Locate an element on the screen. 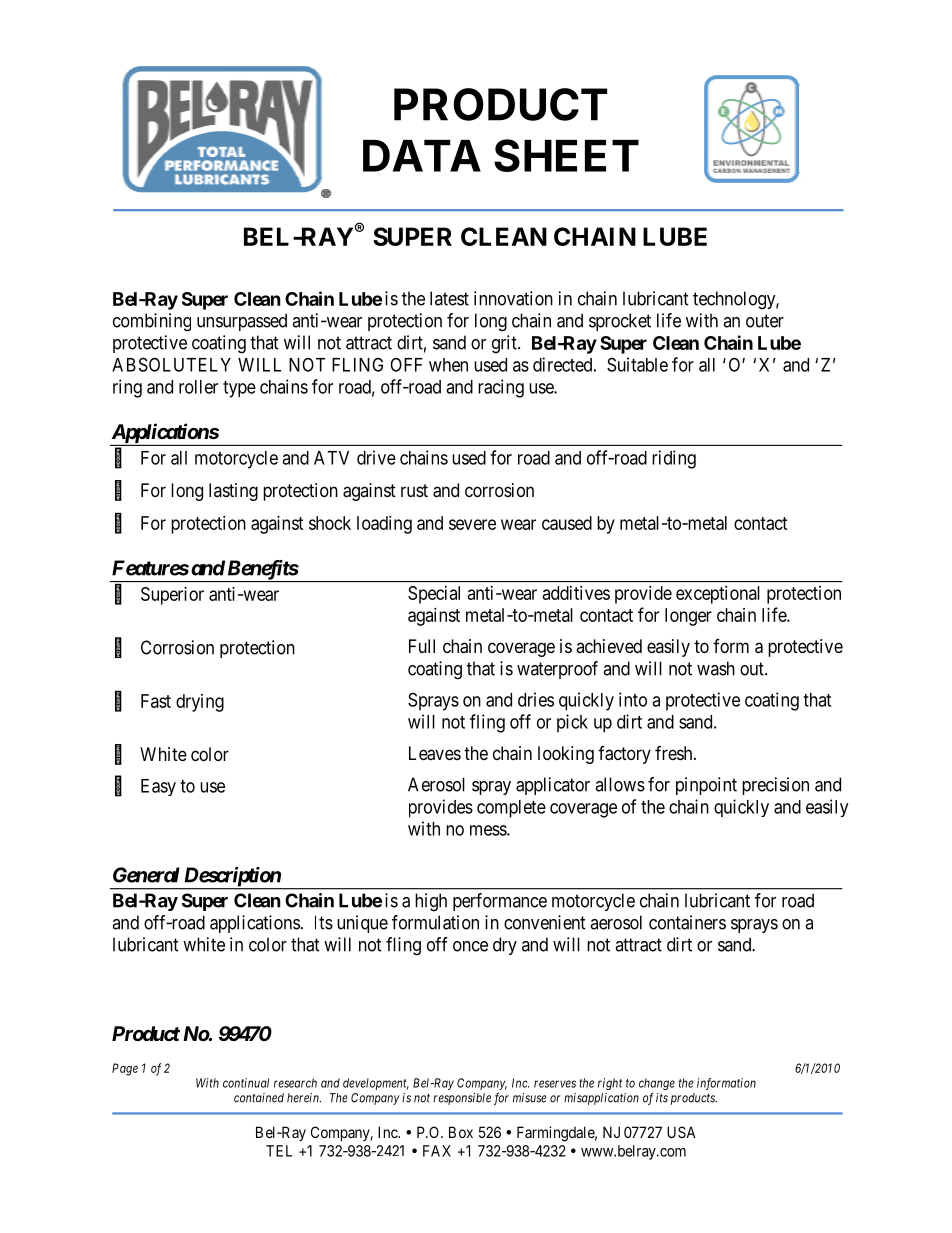  pinpoint is located at coordinates (706, 786).
